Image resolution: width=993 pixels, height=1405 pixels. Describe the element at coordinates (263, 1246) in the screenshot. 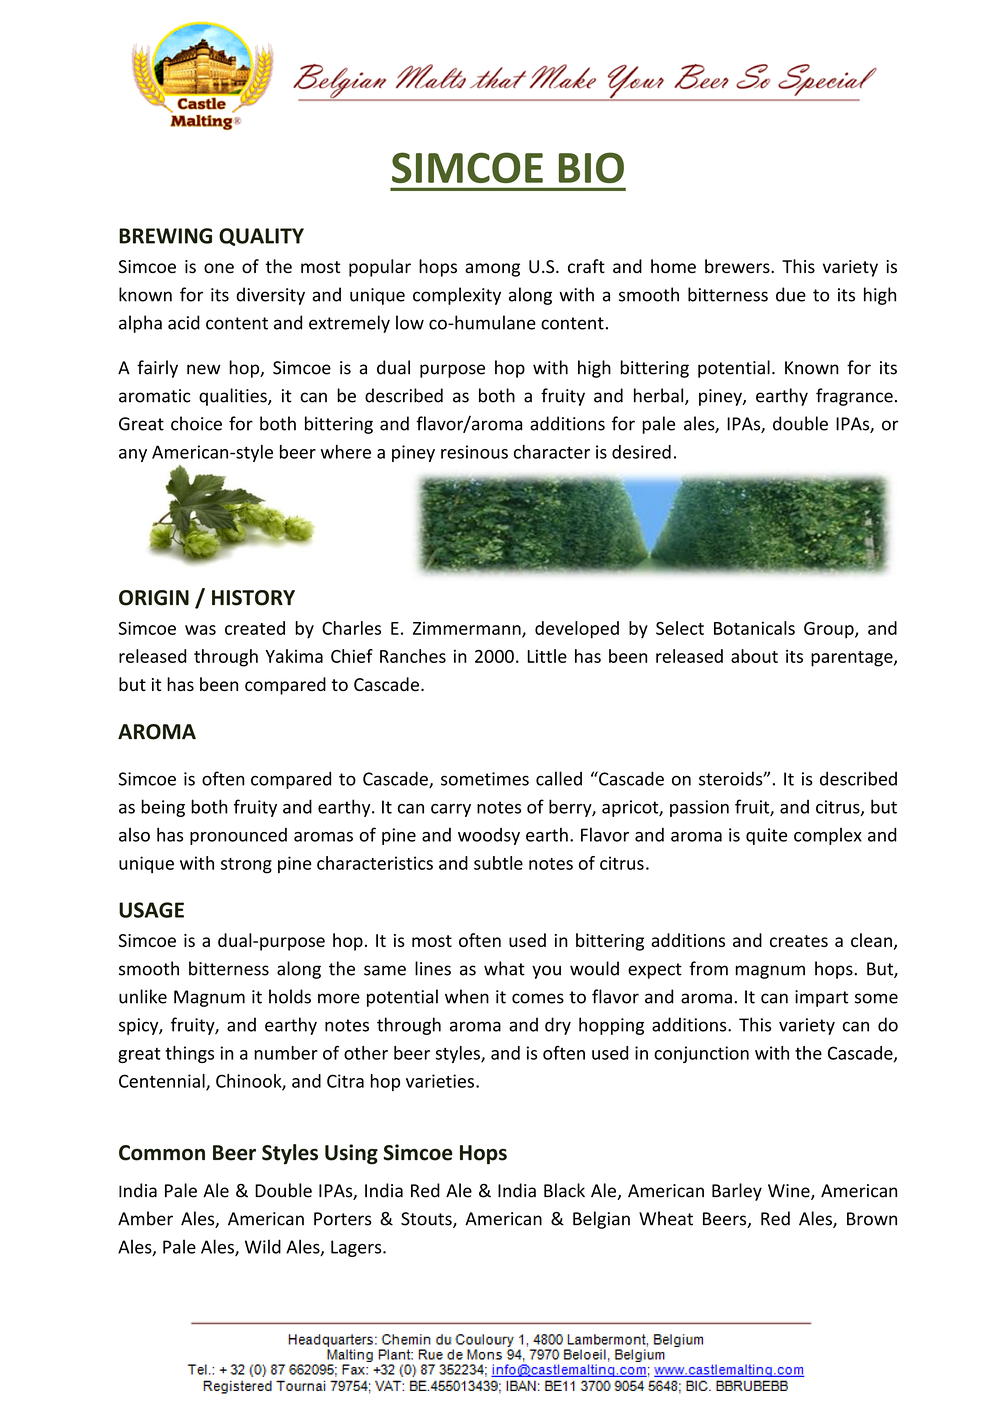

I see `Wild` at that location.
